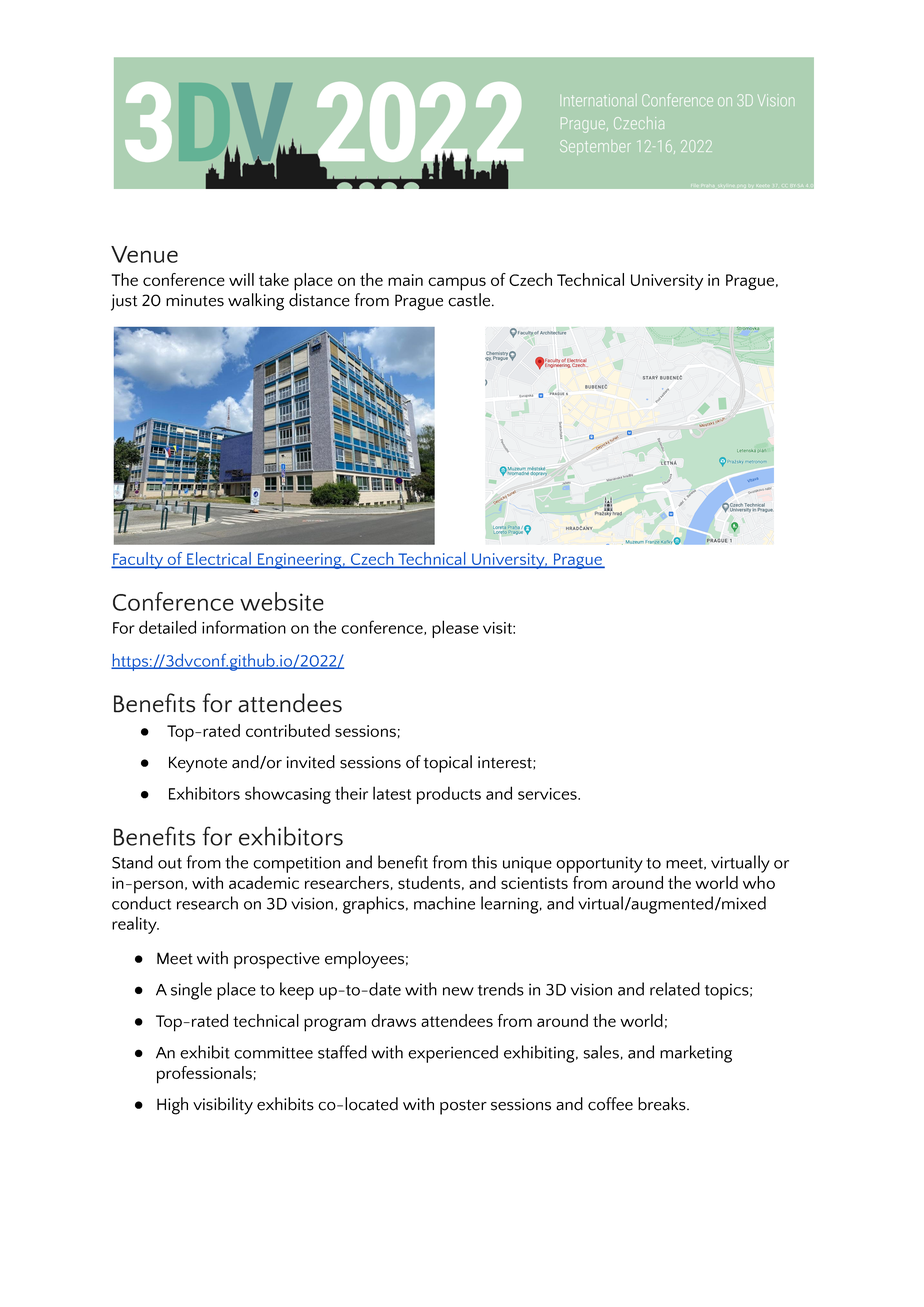 This image has height=1307, width=924. I want to click on experienced, so click(453, 1054).
